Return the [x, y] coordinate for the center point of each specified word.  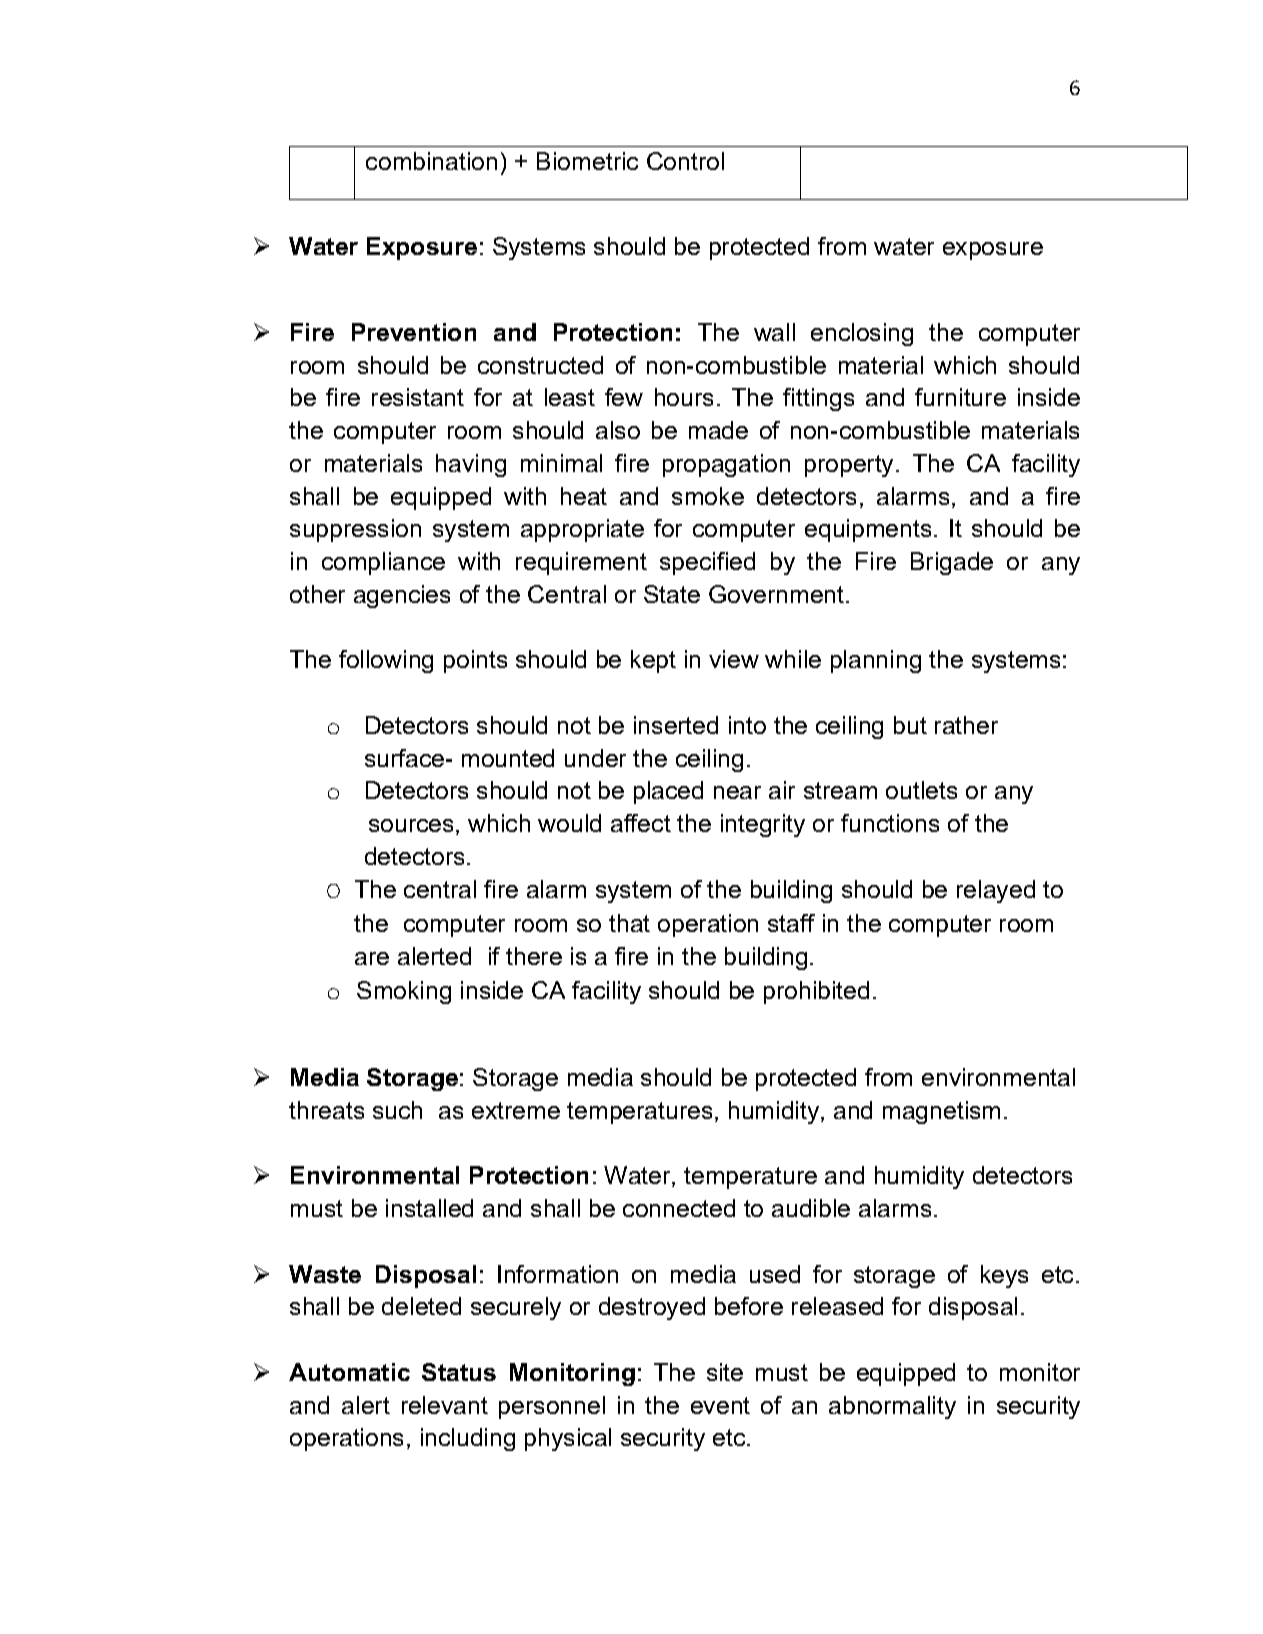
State [672, 594]
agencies [402, 596]
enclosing [862, 334]
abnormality [892, 1407]
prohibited [816, 992]
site [725, 1372]
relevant [445, 1405]
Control [685, 161]
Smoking [404, 992]
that [629, 923]
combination [431, 161]
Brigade [952, 563]
